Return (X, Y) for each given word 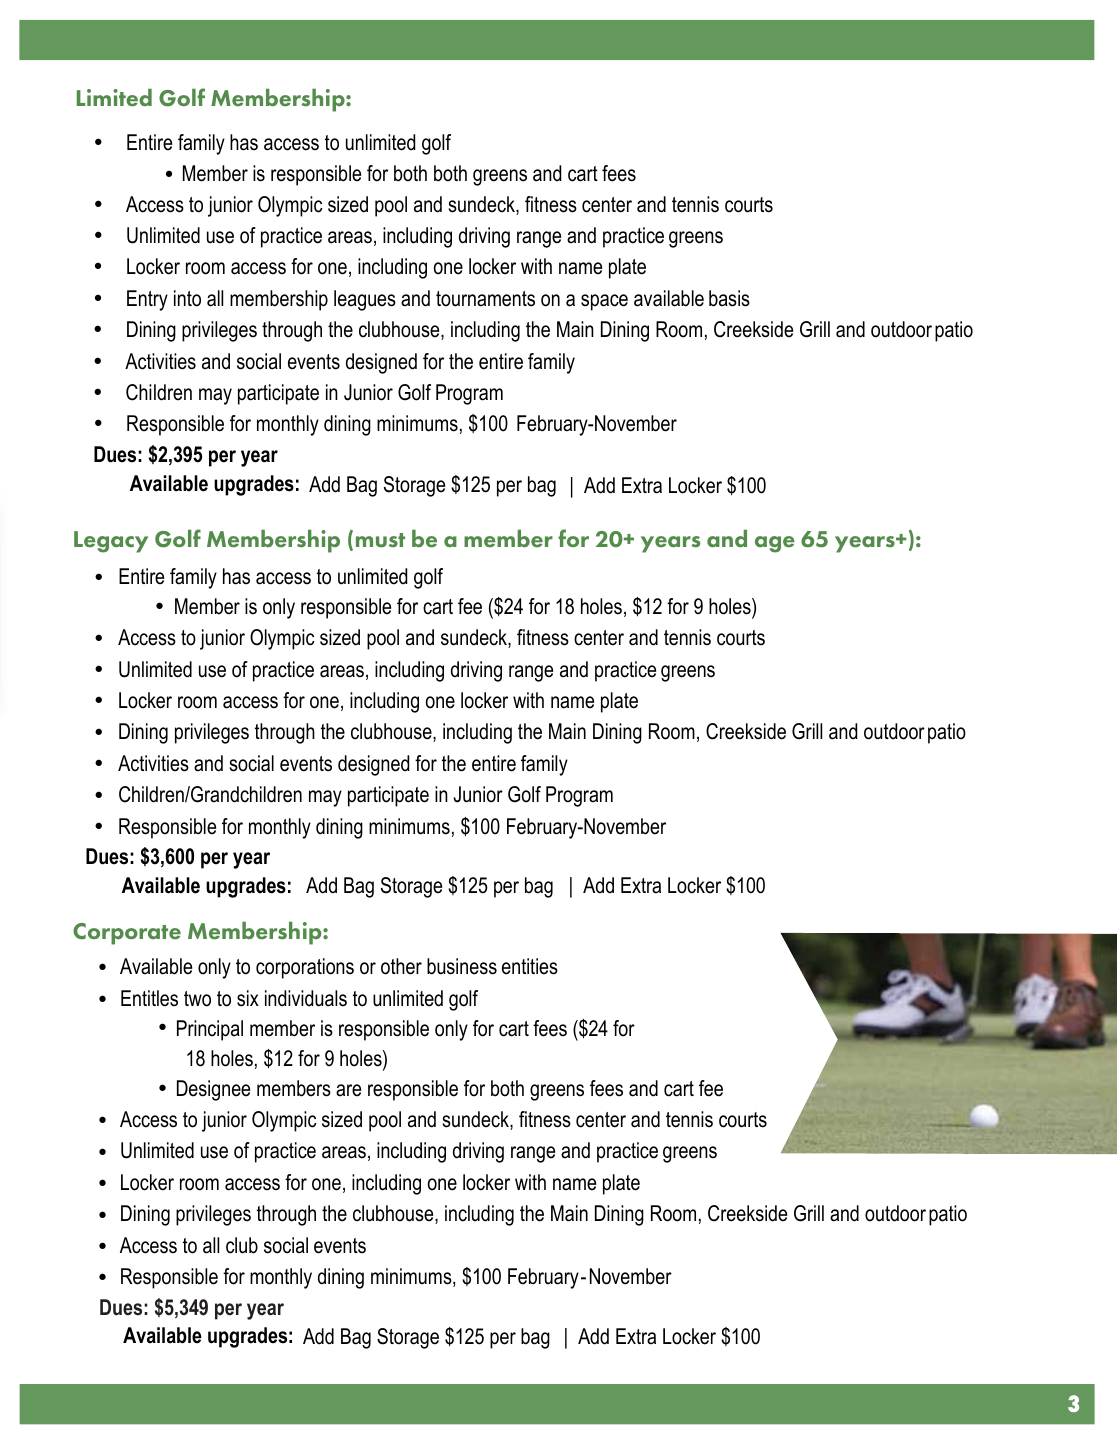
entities (530, 966)
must (380, 540)
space (604, 302)
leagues (365, 300)
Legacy (111, 542)
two (197, 999)
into (187, 298)
